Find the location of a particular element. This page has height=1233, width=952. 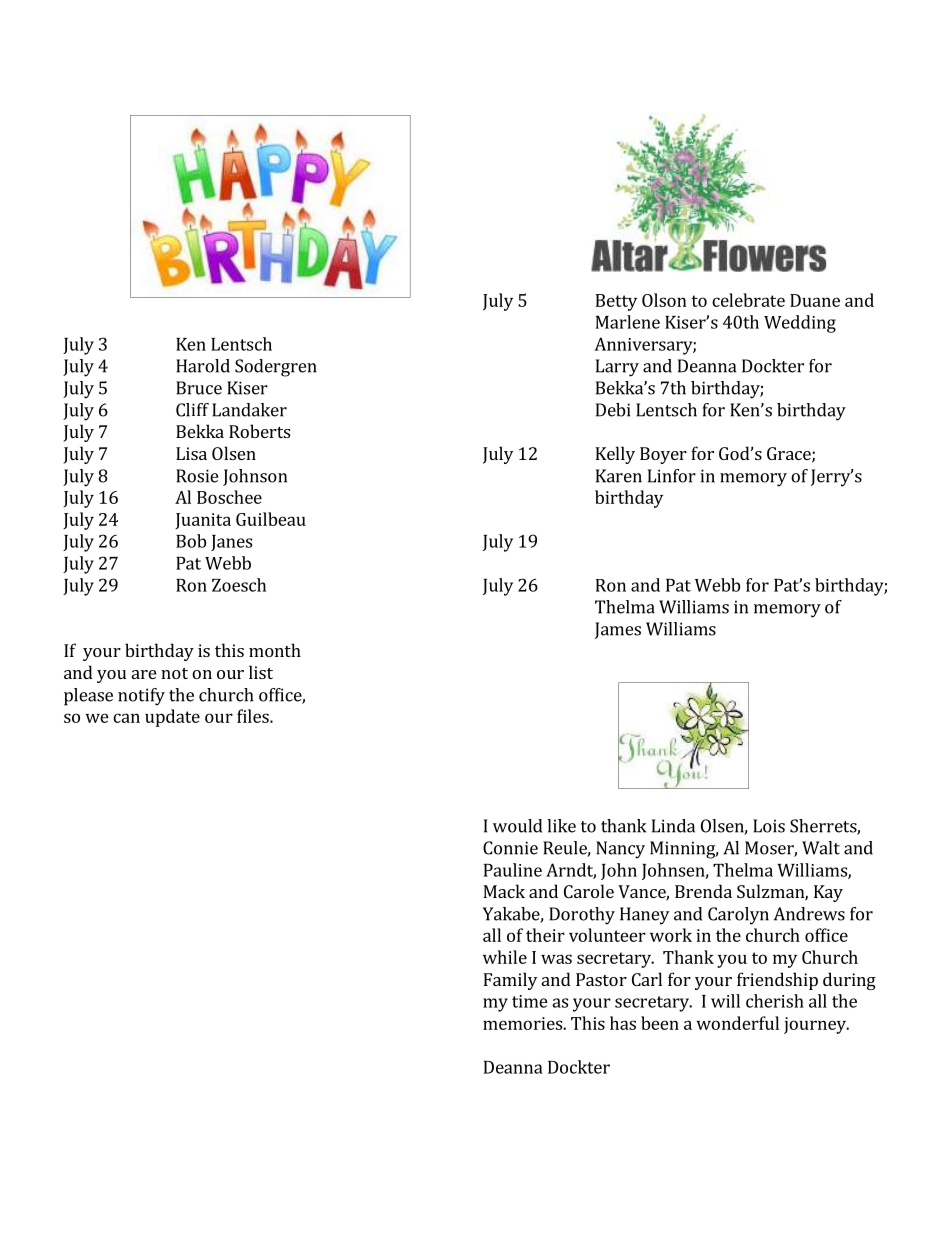

Betty is located at coordinates (616, 302).
